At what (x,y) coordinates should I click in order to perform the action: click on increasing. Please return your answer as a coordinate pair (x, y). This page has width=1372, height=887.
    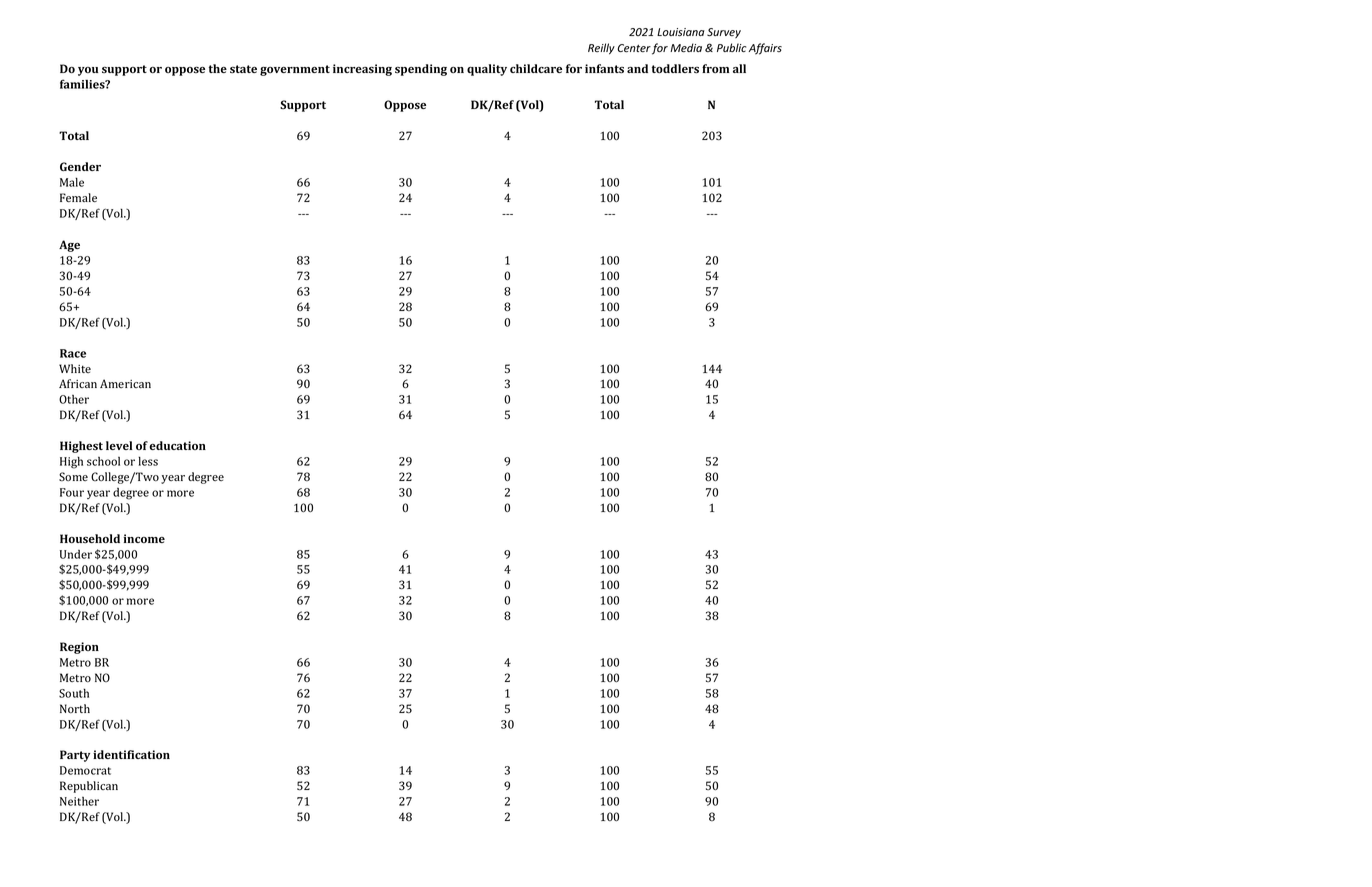
    Looking at the image, I should click on (362, 70).
